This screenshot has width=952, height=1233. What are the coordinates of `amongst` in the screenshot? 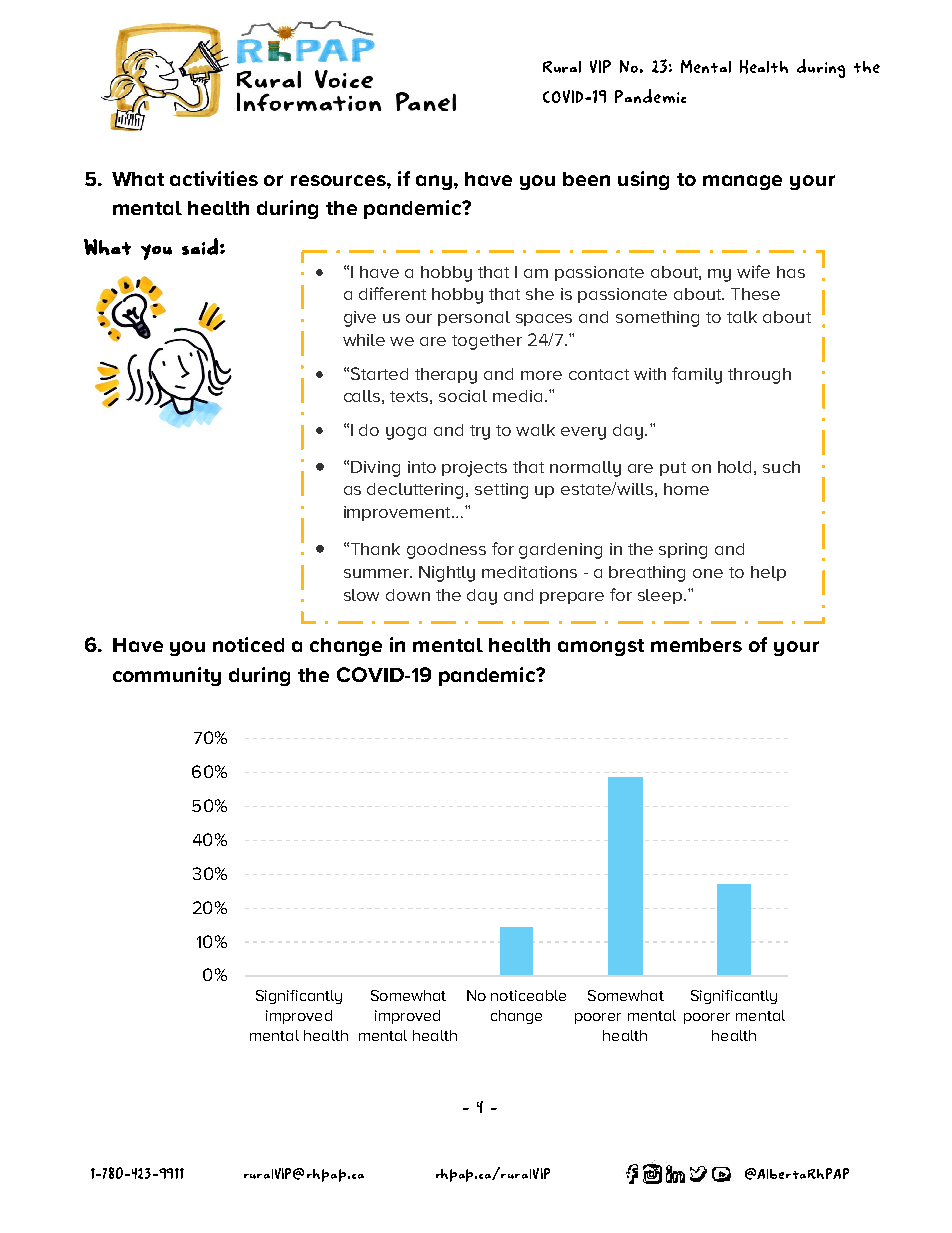 It's located at (601, 647).
